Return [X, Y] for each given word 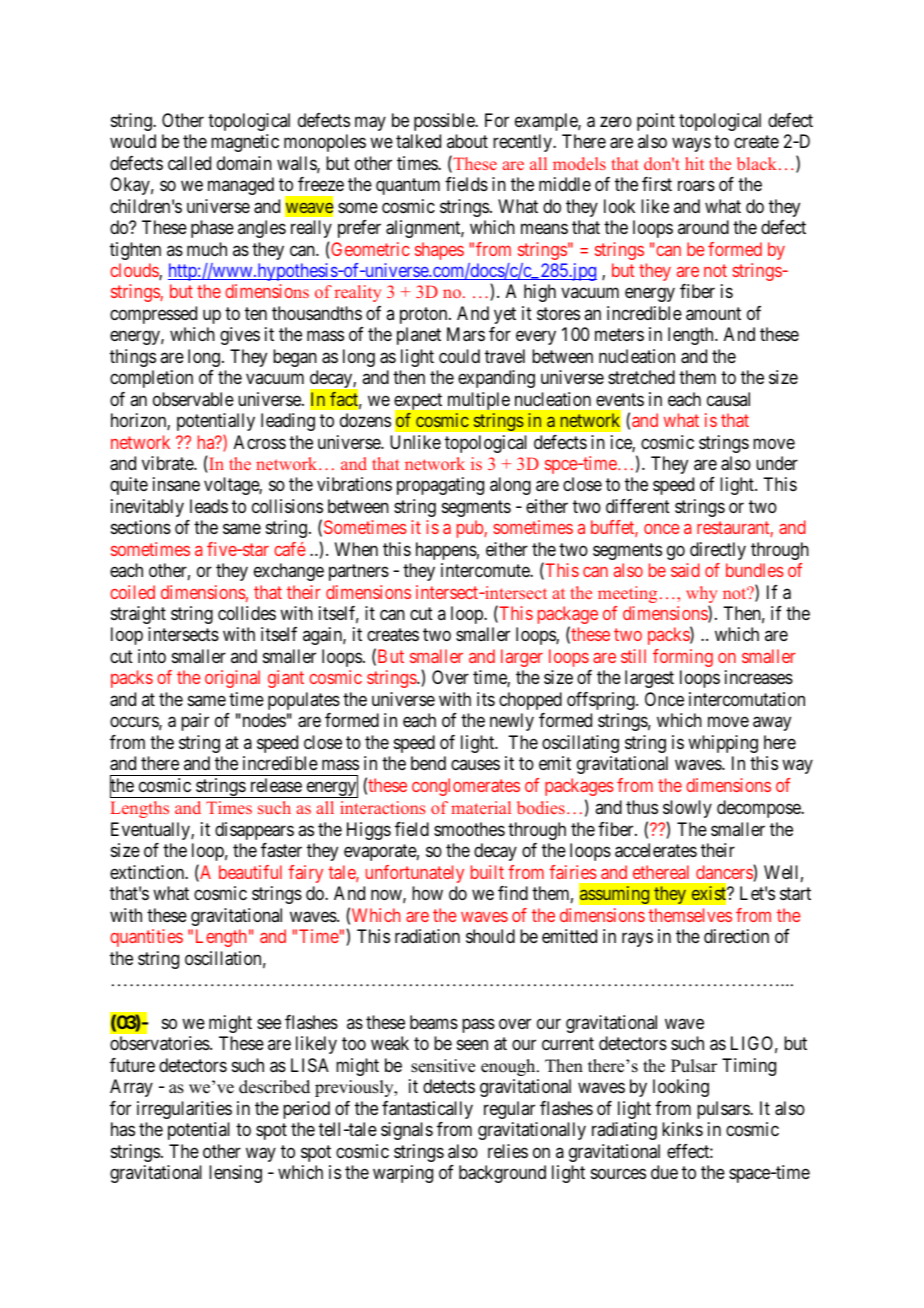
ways [691, 145]
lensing [235, 1174]
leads [209, 506]
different [638, 506]
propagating [440, 486]
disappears [254, 831]
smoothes [469, 829]
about [467, 141]
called [189, 163]
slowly [687, 811]
